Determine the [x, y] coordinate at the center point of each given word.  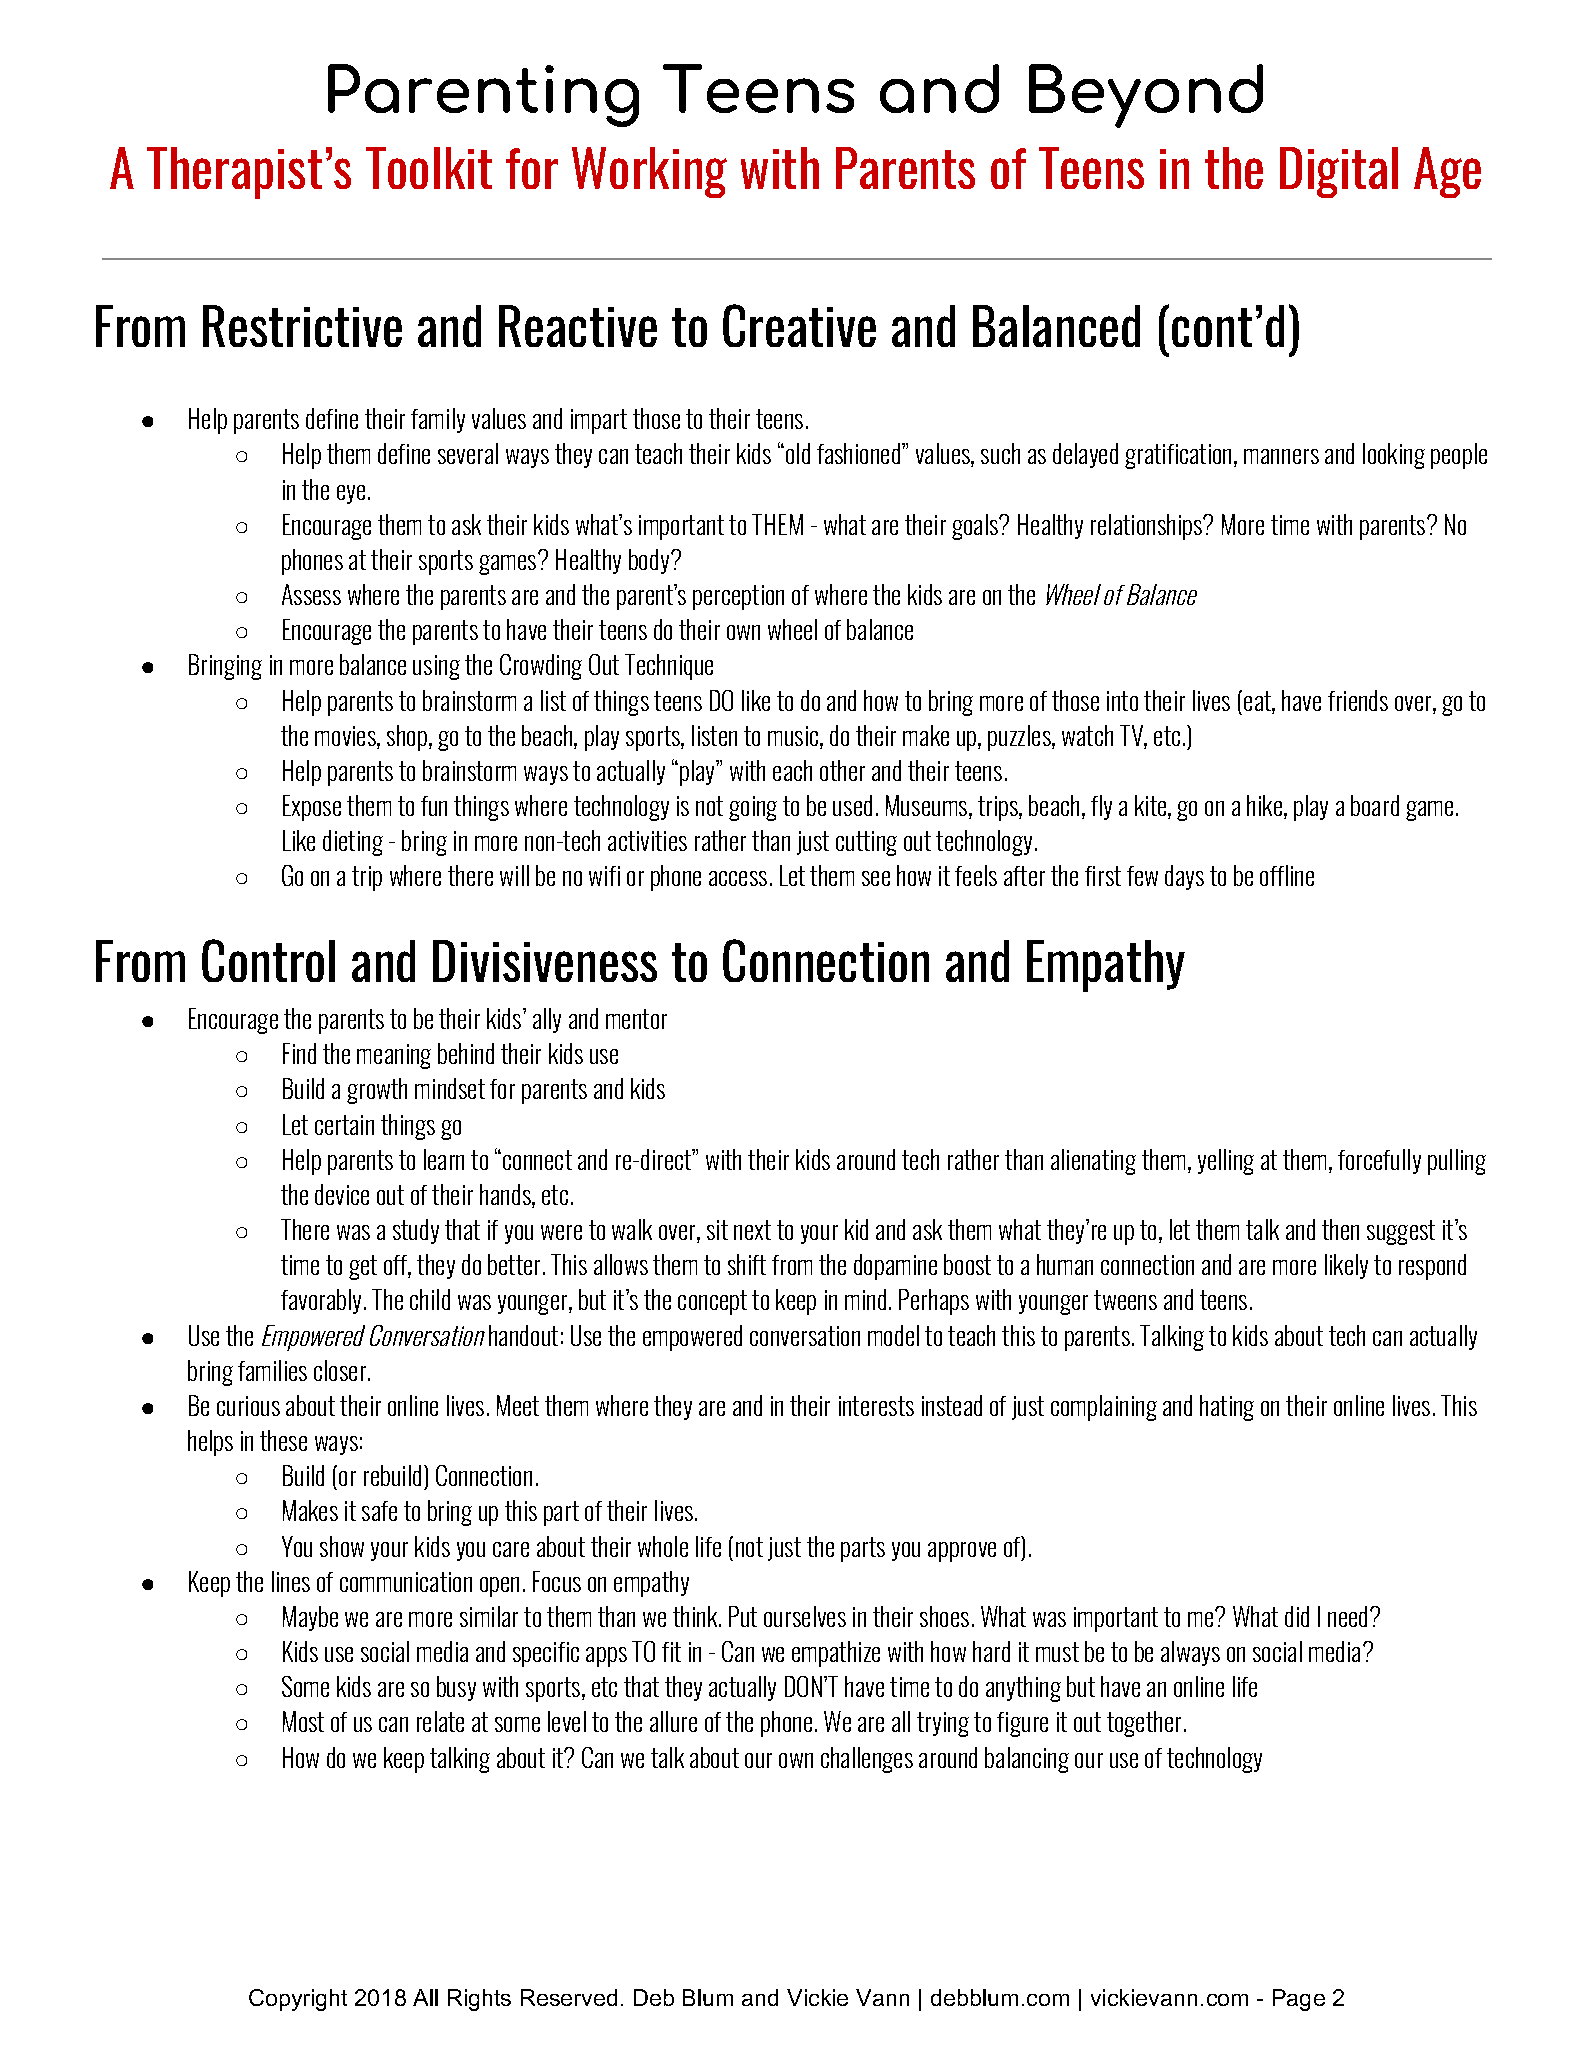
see [876, 878]
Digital [1339, 172]
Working [649, 172]
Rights [479, 2000]
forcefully [1379, 1161]
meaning [394, 1056]
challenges [867, 1760]
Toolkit [429, 168]
